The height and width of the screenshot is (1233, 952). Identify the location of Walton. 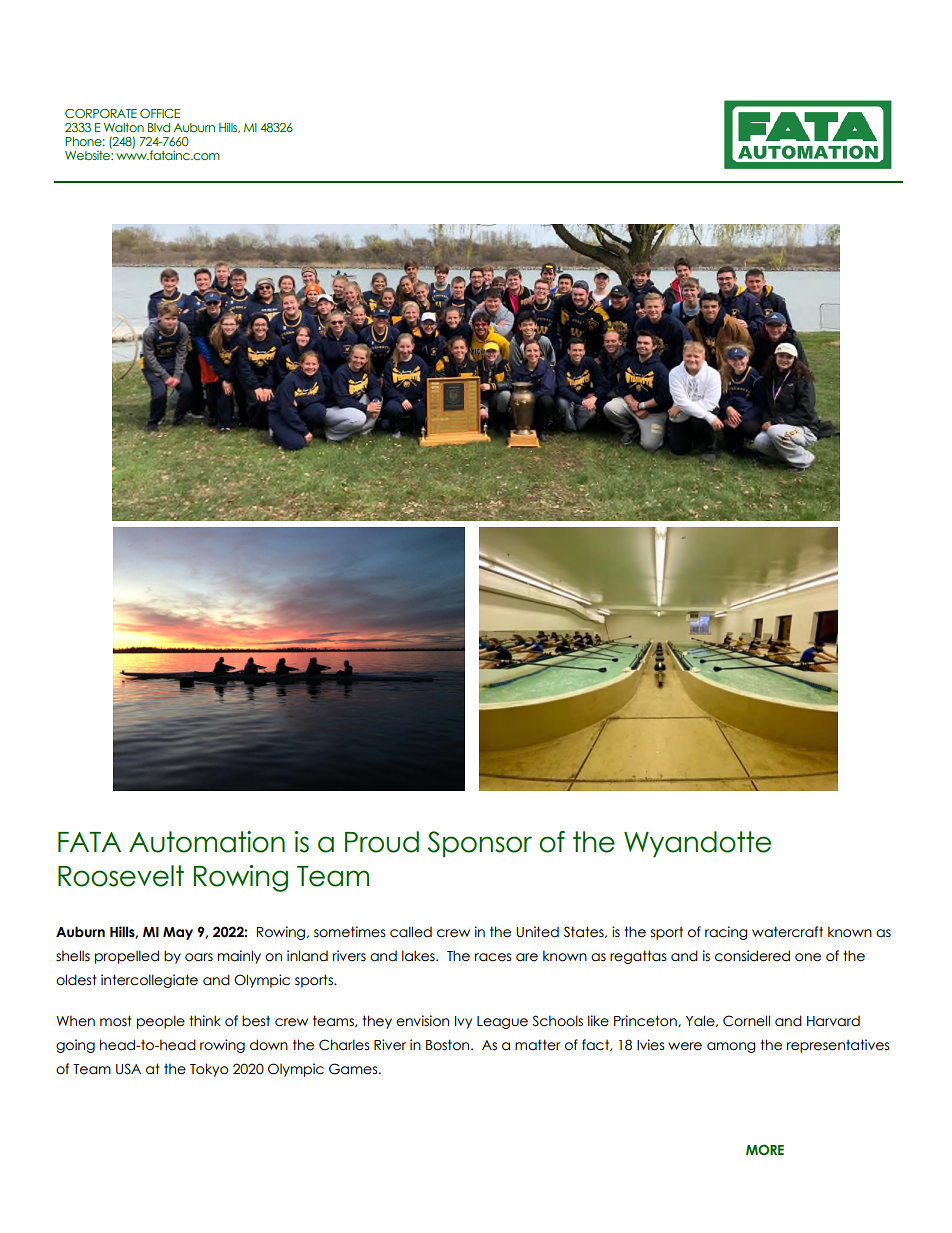
(124, 127).
